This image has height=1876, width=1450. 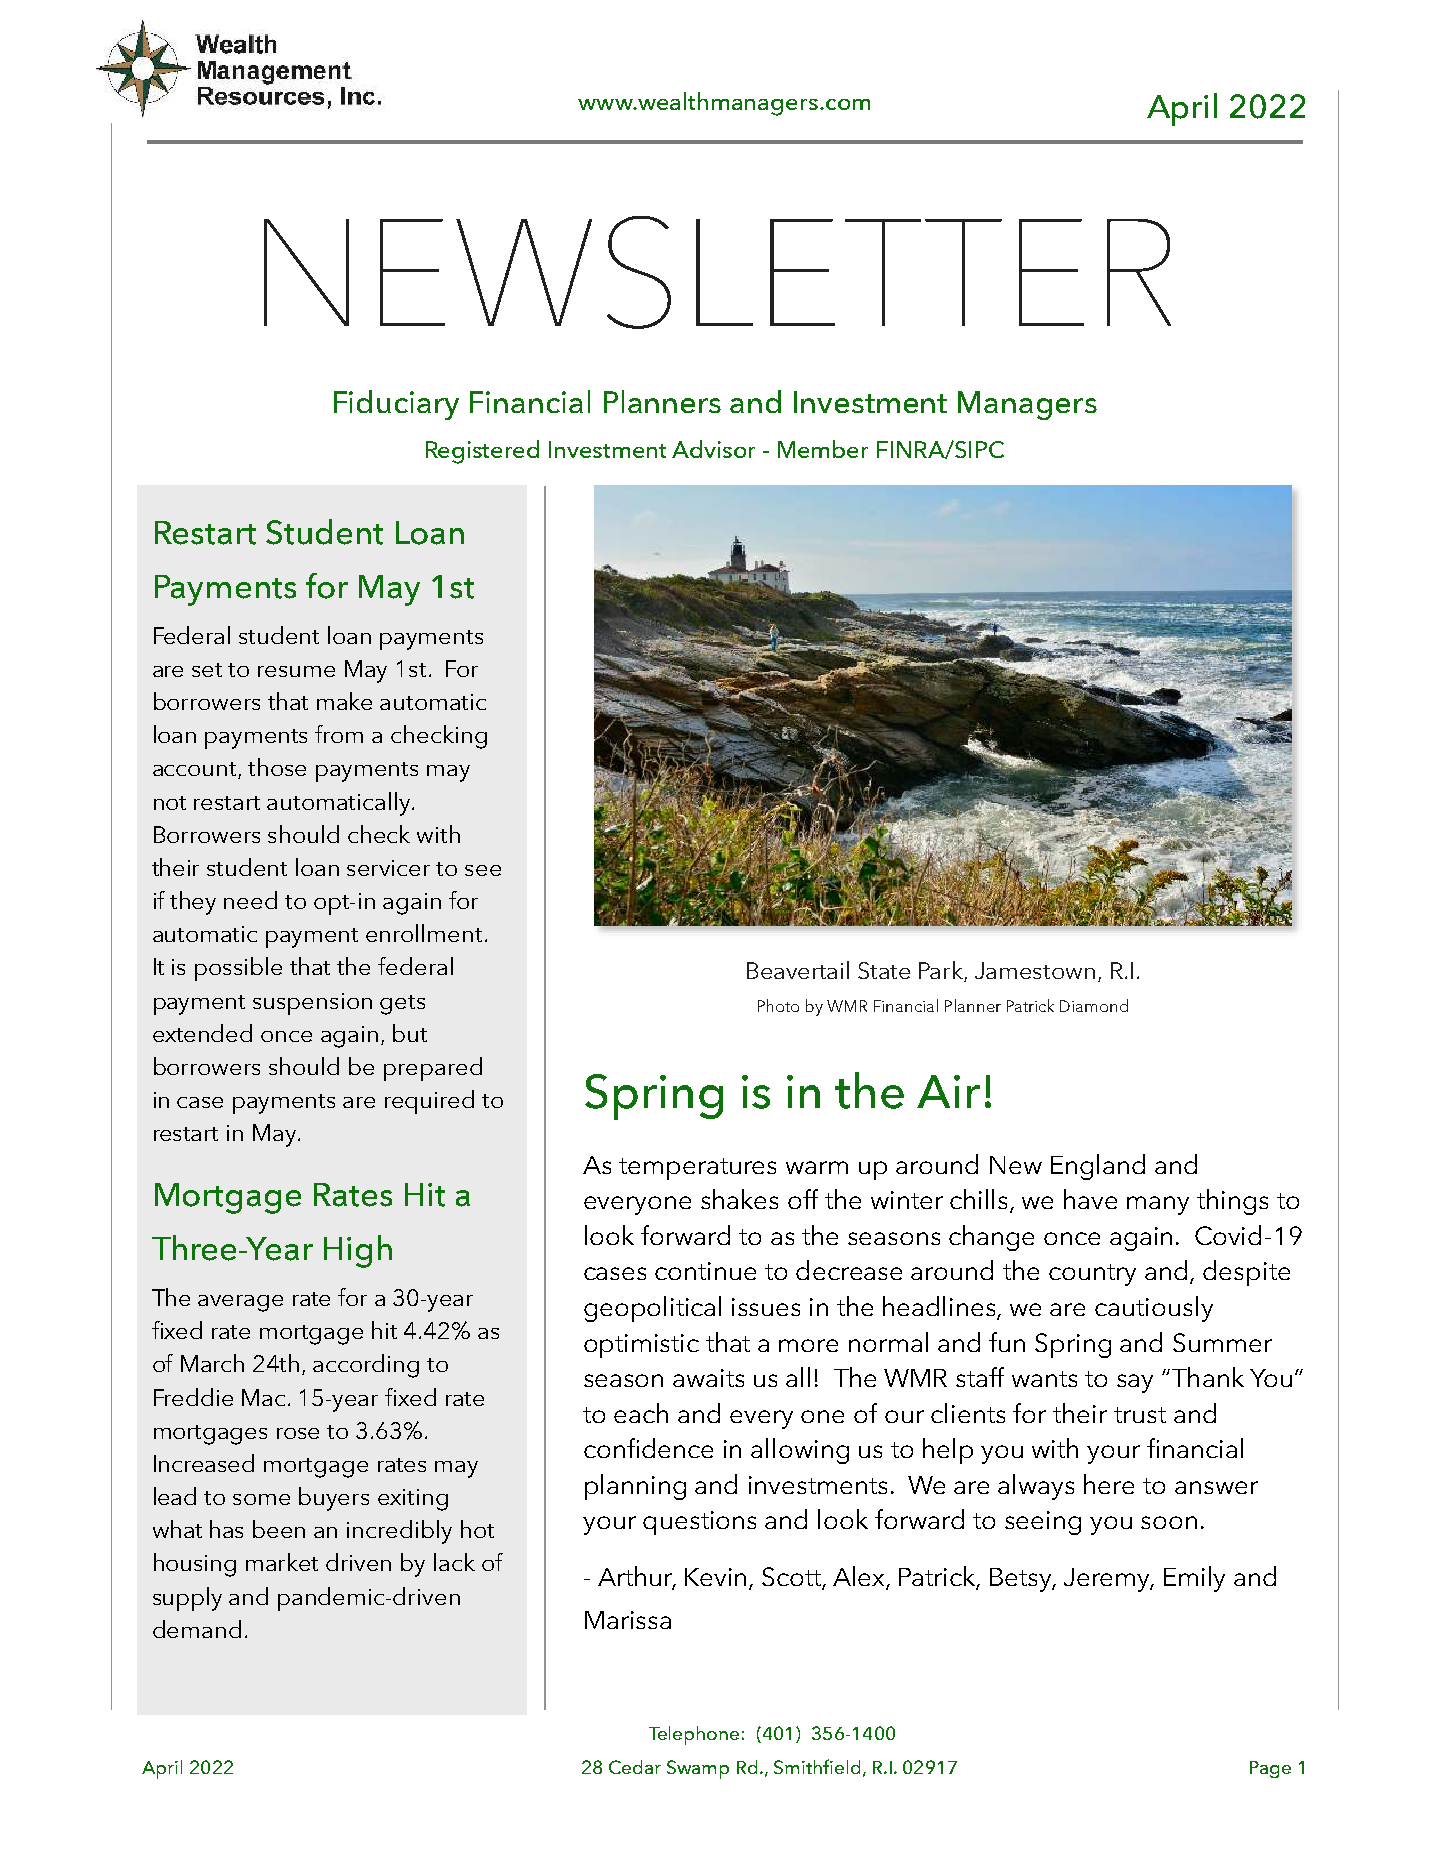 I want to click on demand, so click(x=197, y=1629).
